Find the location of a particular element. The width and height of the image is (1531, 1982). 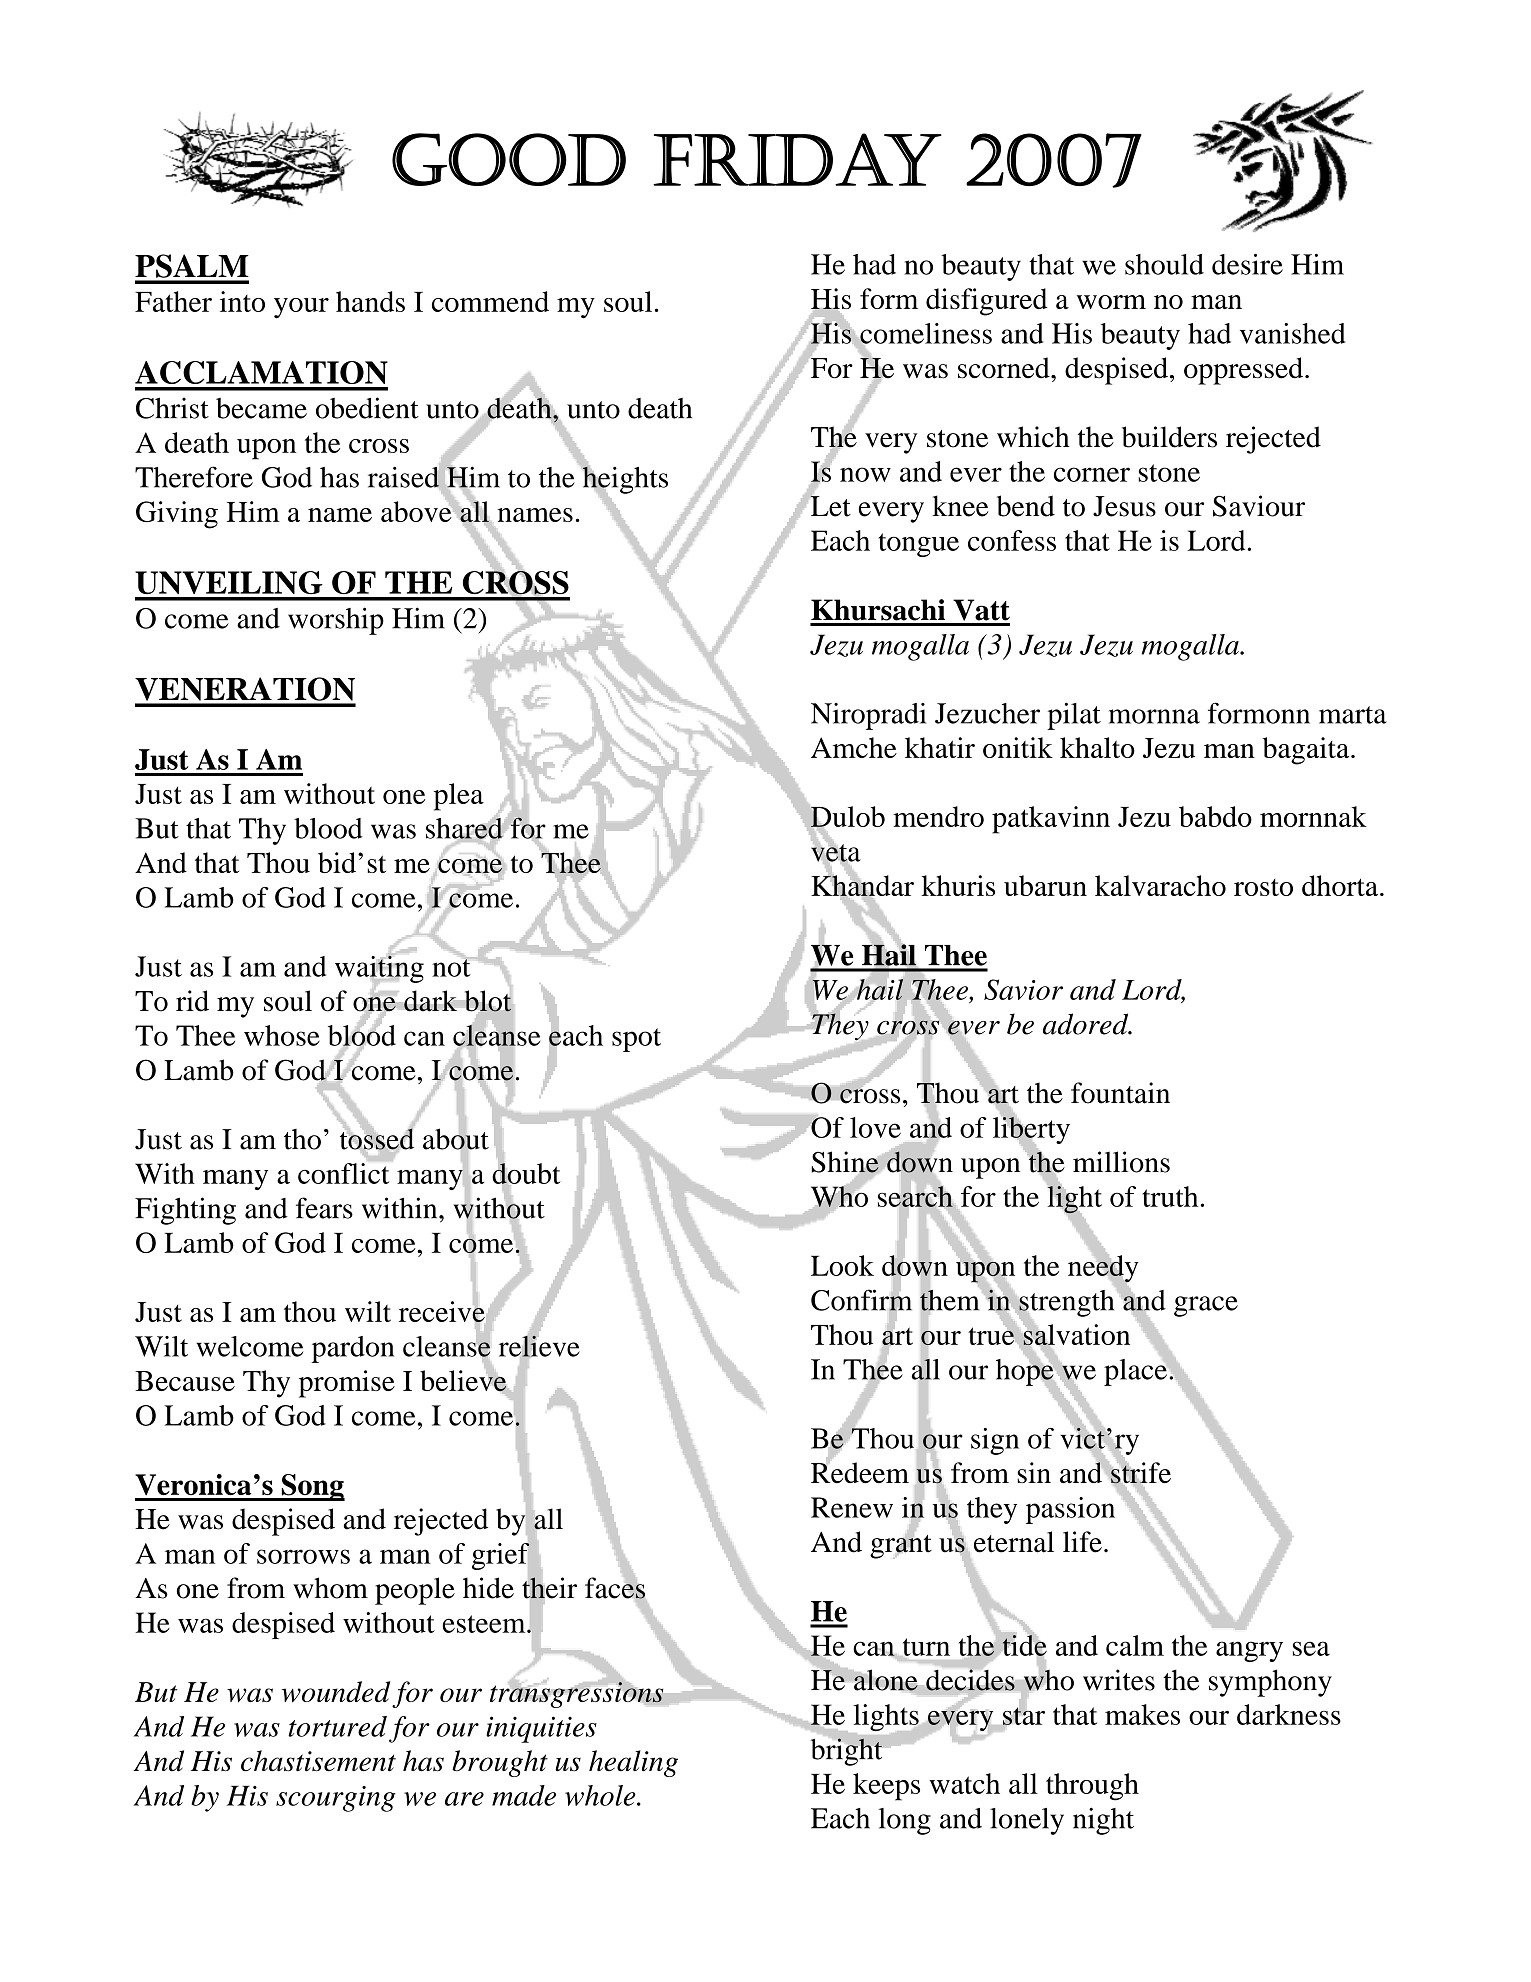

whose is located at coordinates (282, 1035).
